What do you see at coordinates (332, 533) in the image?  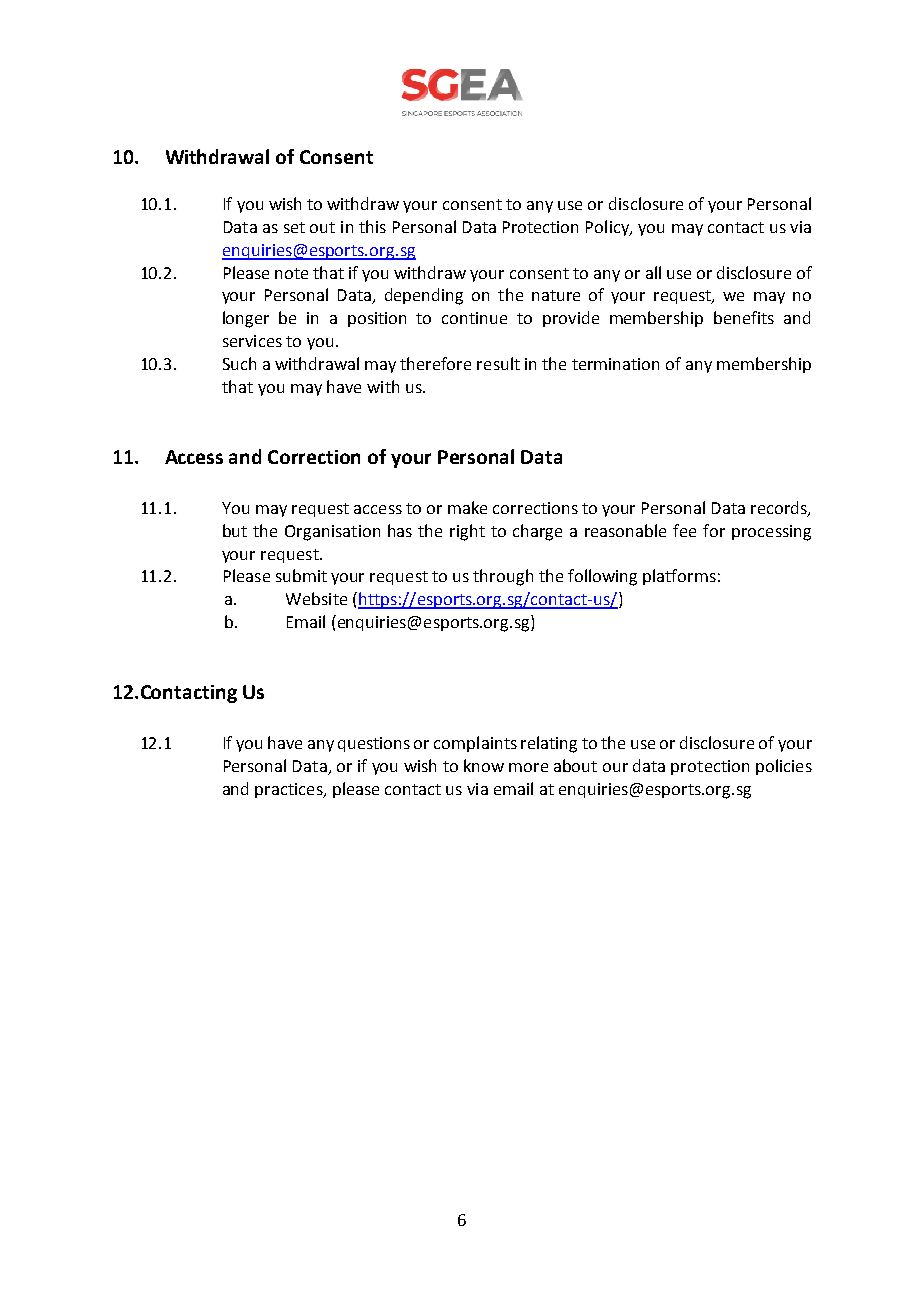 I see `Organisation` at bounding box center [332, 533].
